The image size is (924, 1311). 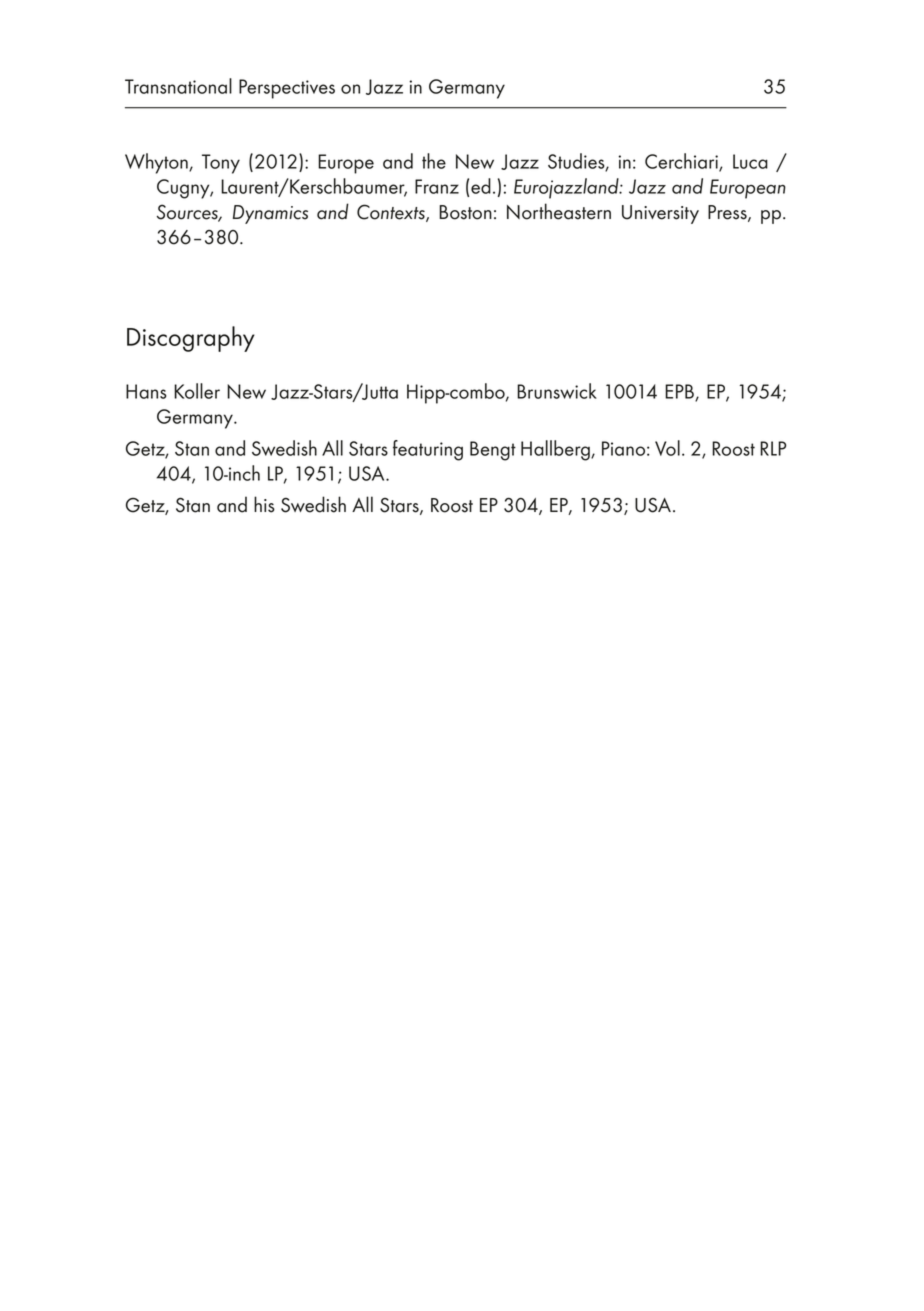 What do you see at coordinates (197, 391) in the document?
I see `Koller` at bounding box center [197, 391].
